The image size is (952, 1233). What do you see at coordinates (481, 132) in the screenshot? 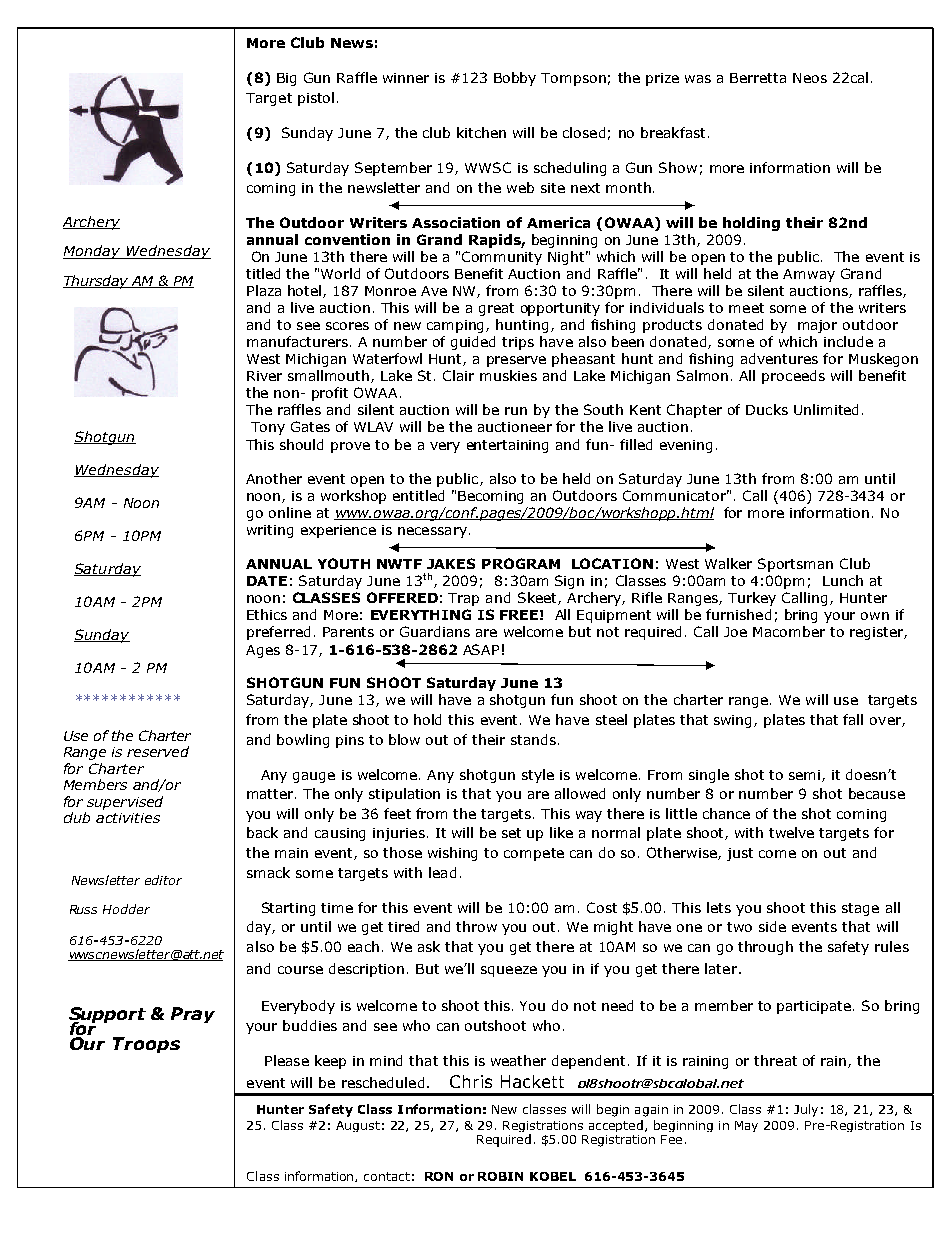
I see `kitchen` at bounding box center [481, 132].
